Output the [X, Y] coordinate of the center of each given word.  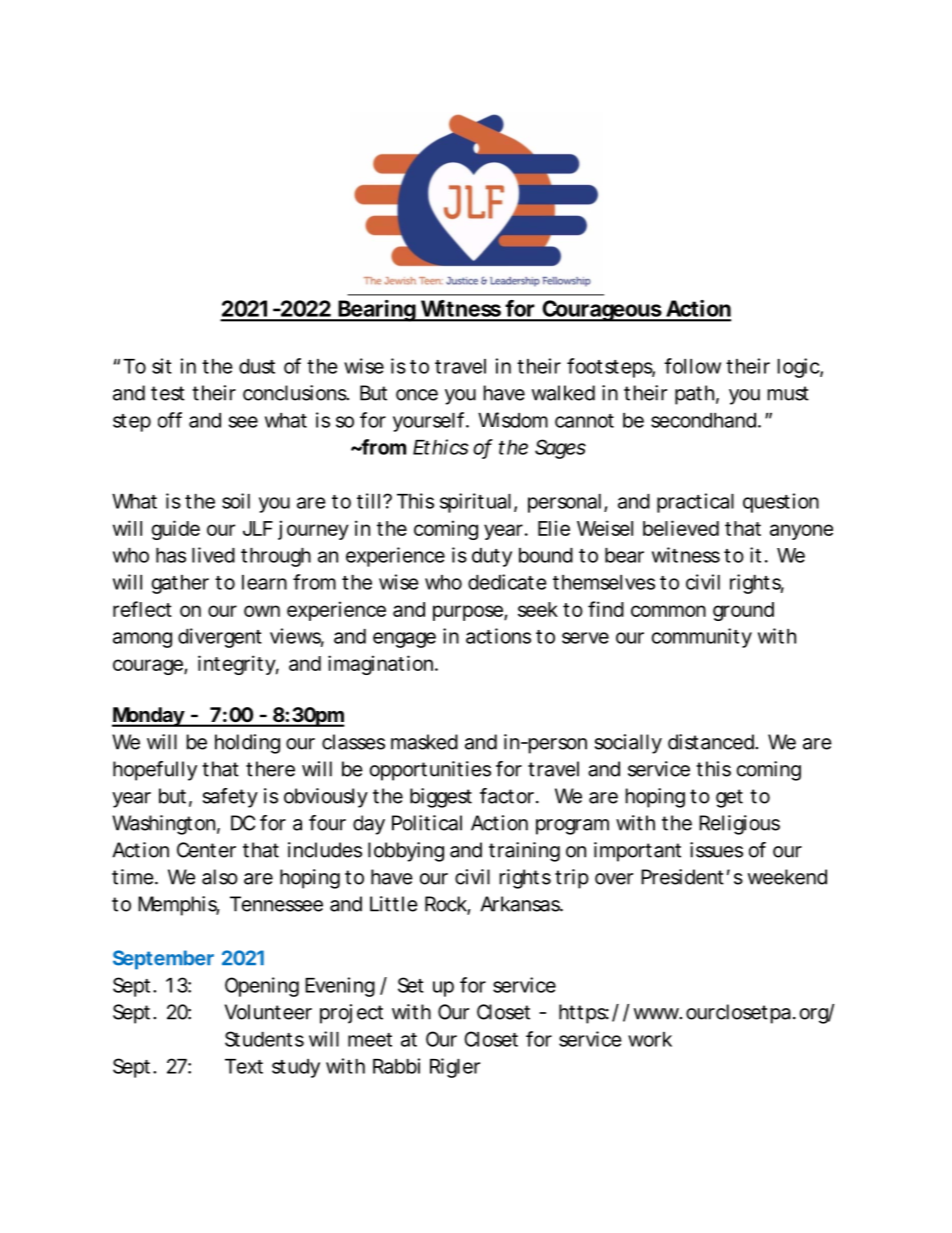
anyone [801, 532]
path [694, 395]
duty [492, 557]
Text [244, 1066]
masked [424, 742]
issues [716, 850]
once [417, 395]
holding [247, 744]
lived [213, 555]
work [650, 1039]
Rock [446, 905]
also [220, 877]
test [168, 393]
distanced [711, 742]
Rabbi [396, 1066]
